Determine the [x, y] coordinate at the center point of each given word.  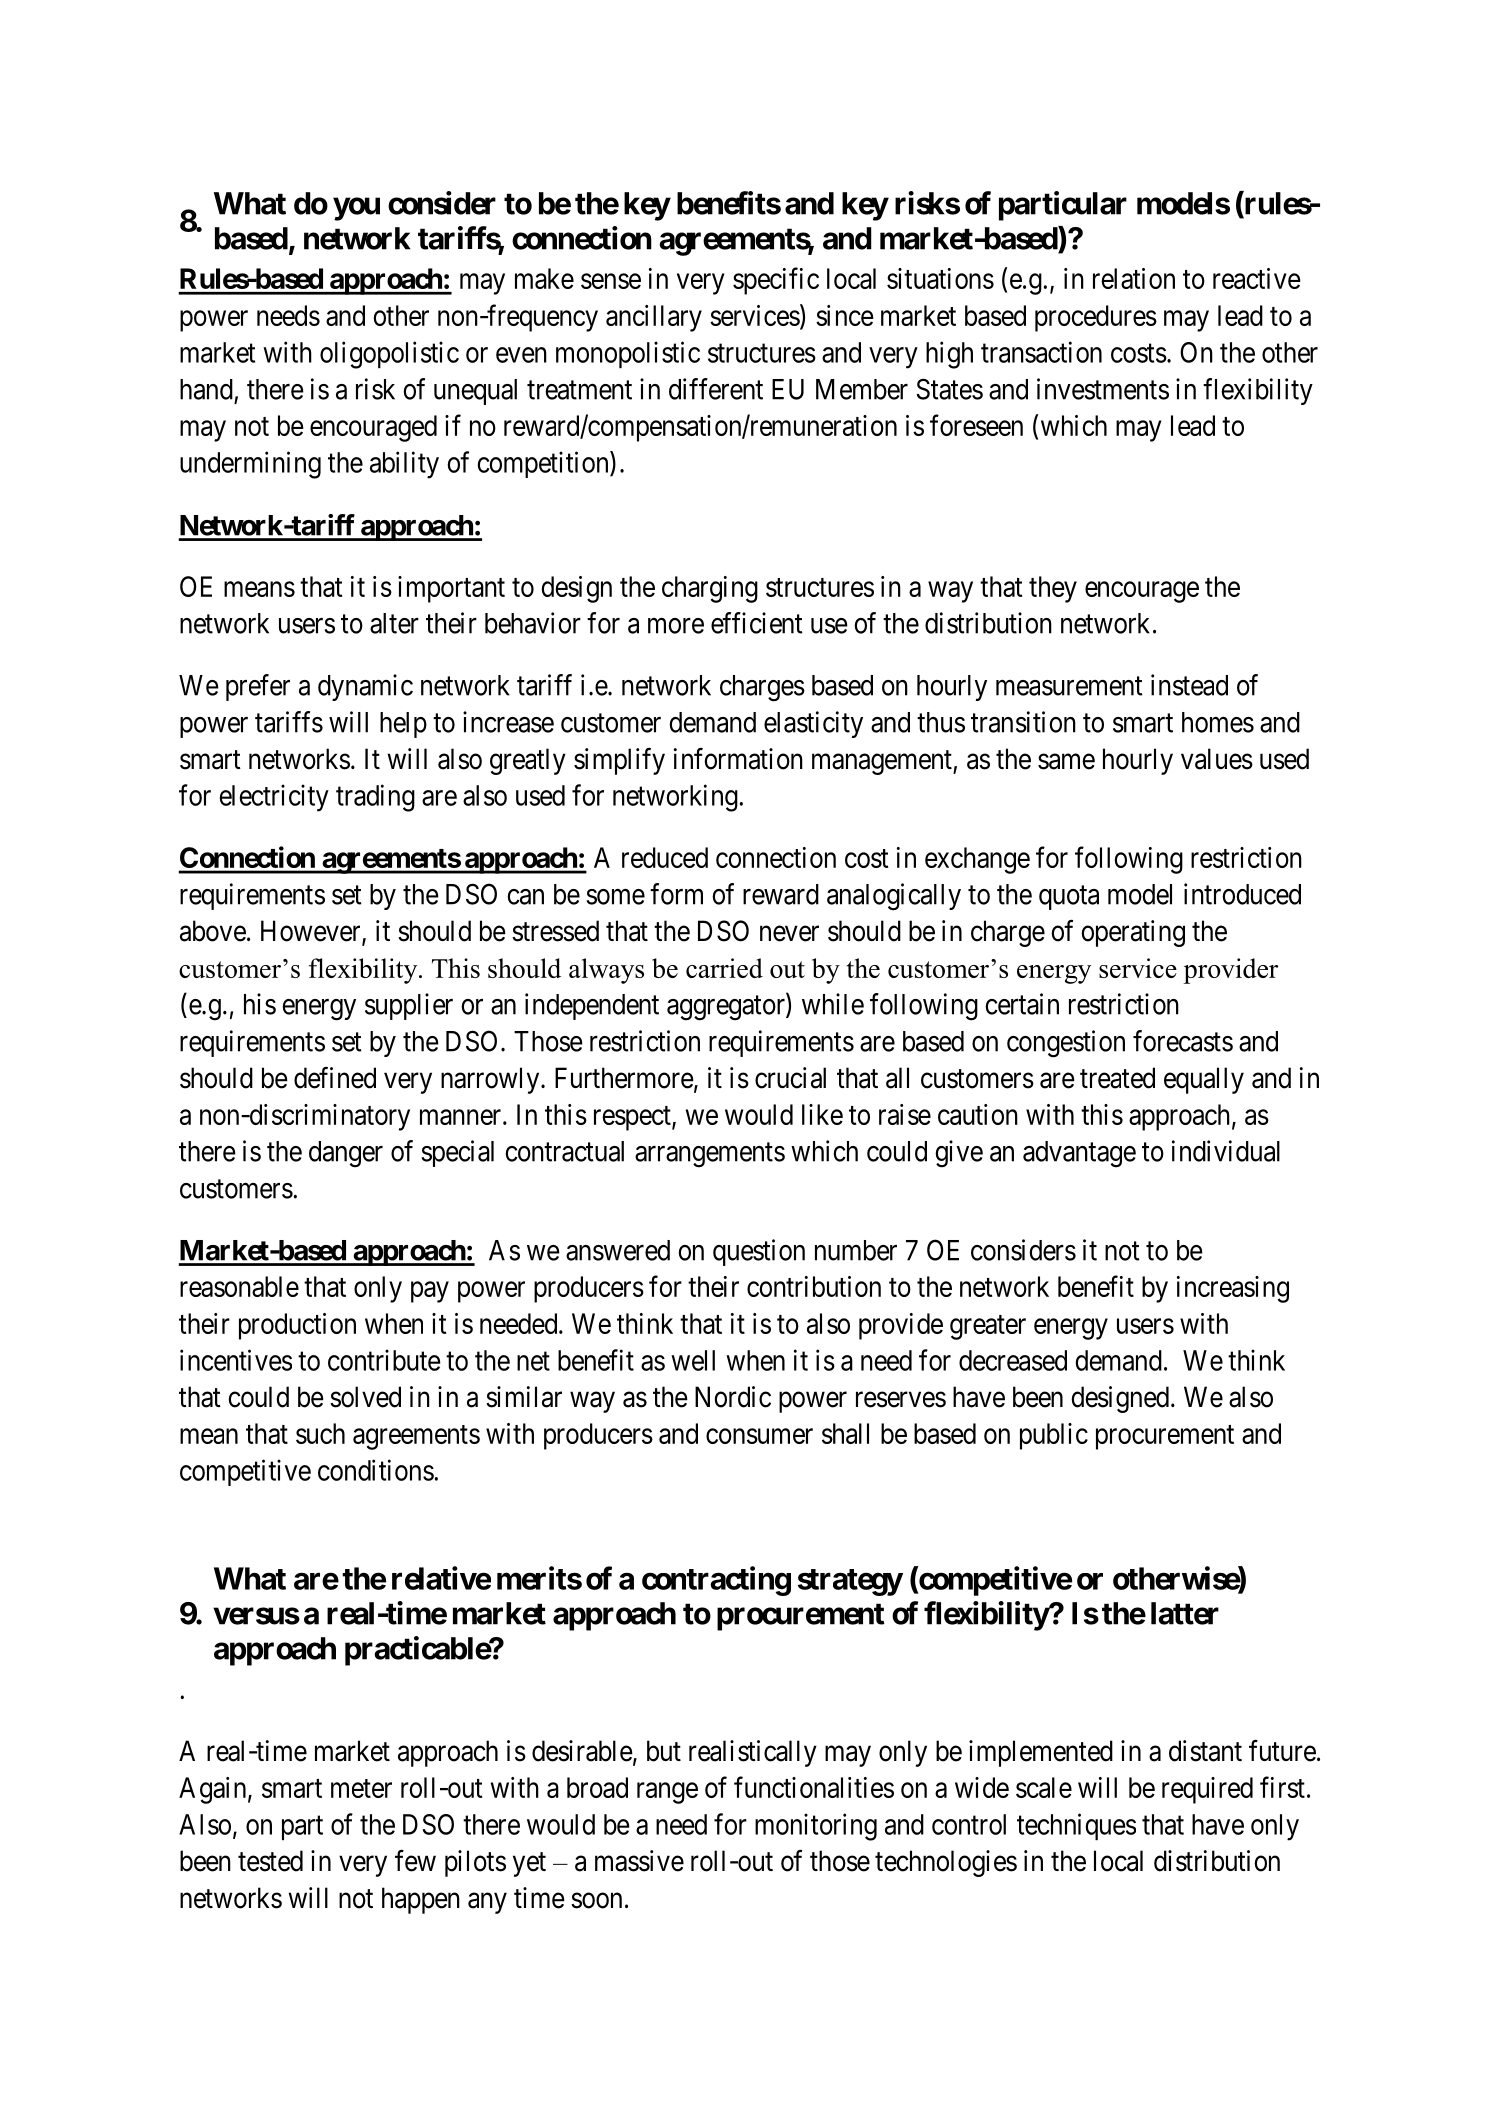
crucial [790, 1078]
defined [335, 1078]
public [1054, 1436]
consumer [759, 1436]
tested [270, 1861]
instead [1189, 685]
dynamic [365, 687]
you [356, 209]
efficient [757, 623]
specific [776, 281]
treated [1117, 1078]
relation [1134, 278]
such [320, 1433]
